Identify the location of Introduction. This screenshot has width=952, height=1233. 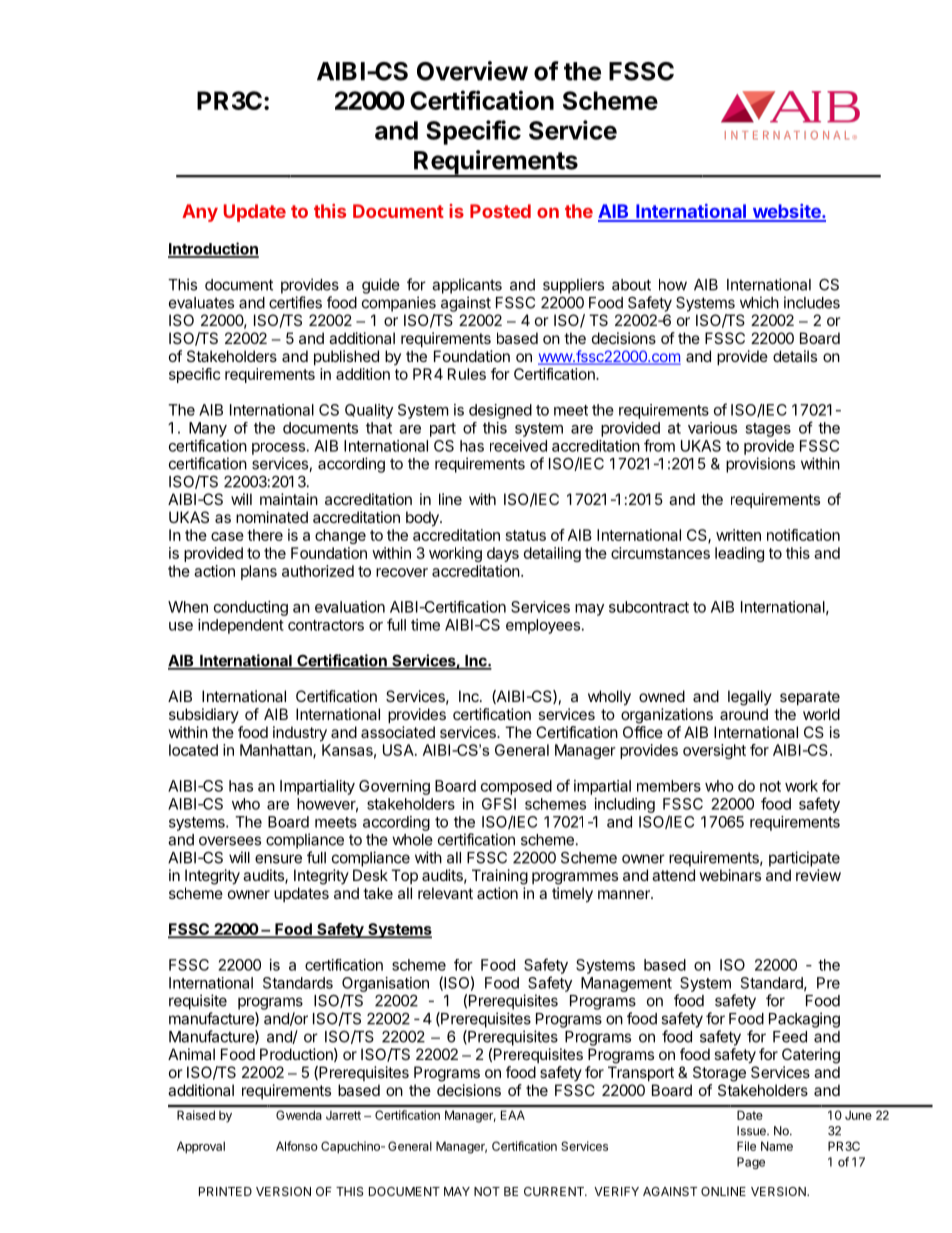
(213, 249).
